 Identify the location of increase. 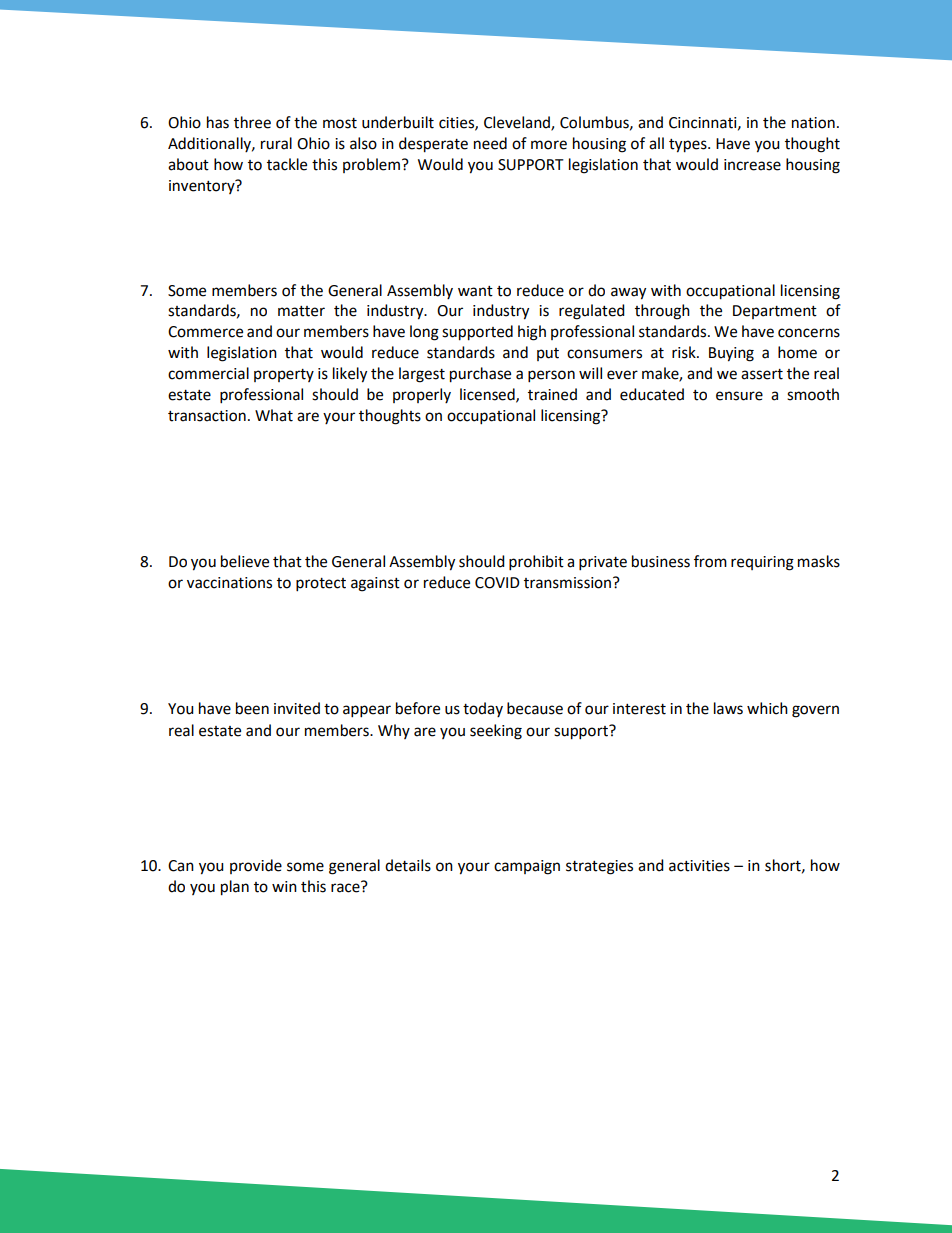
(752, 165).
